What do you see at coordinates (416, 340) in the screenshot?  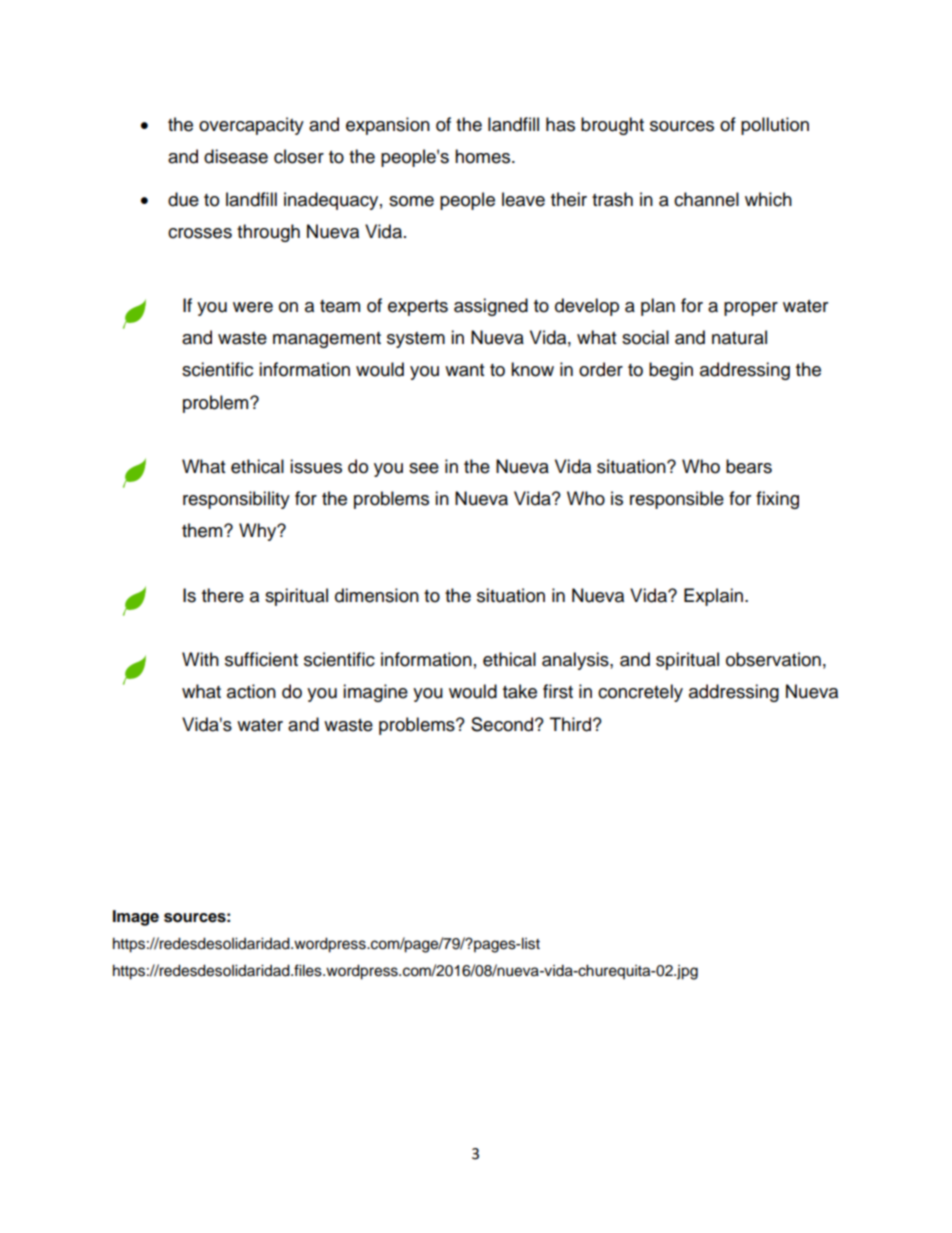 I see `system` at bounding box center [416, 340].
